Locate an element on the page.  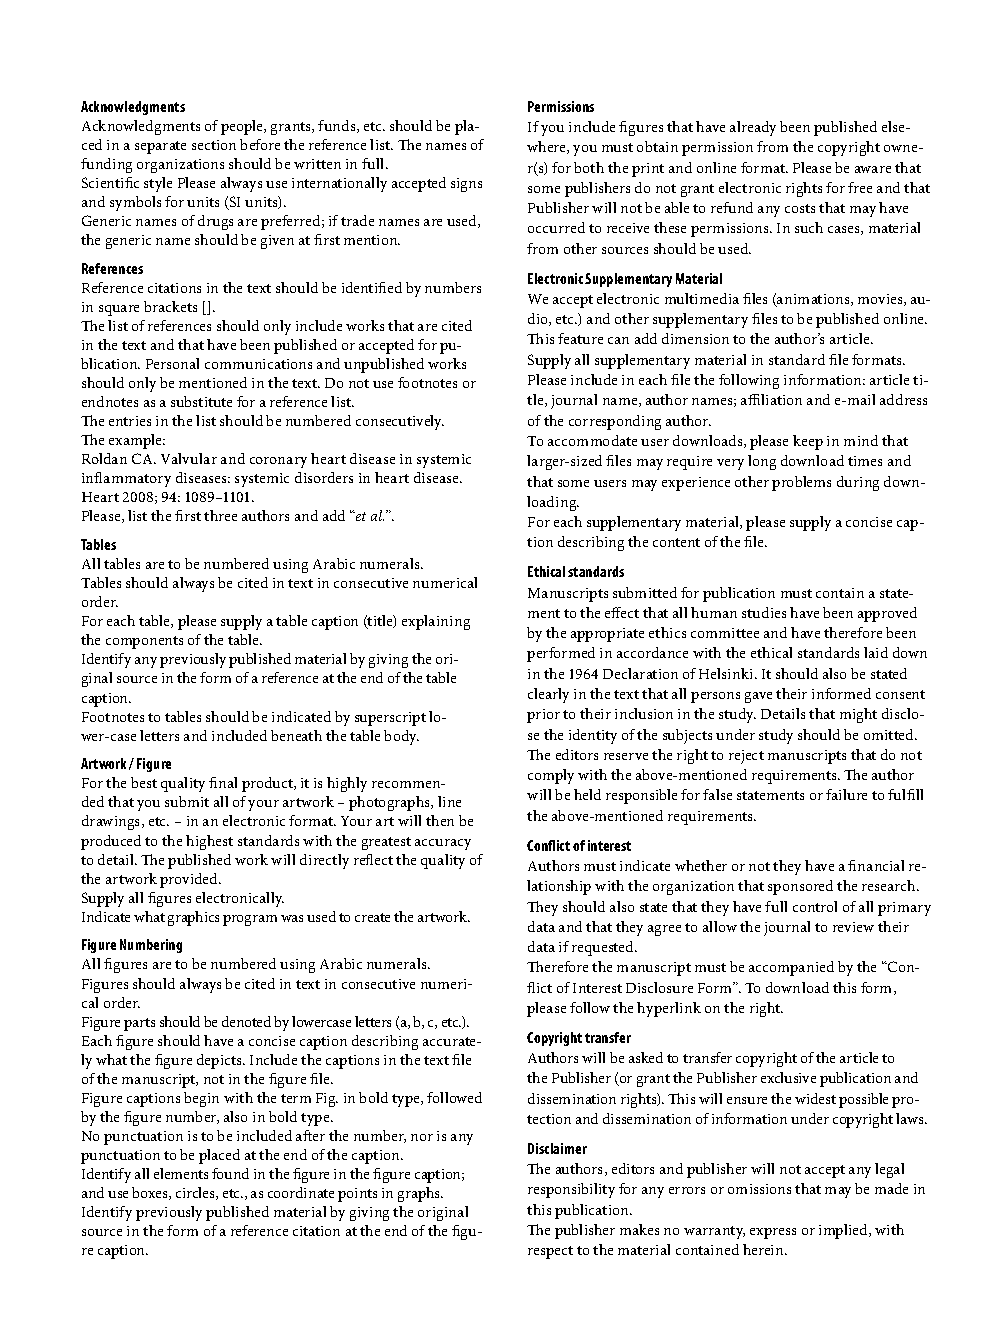
requested is located at coordinates (604, 948).
